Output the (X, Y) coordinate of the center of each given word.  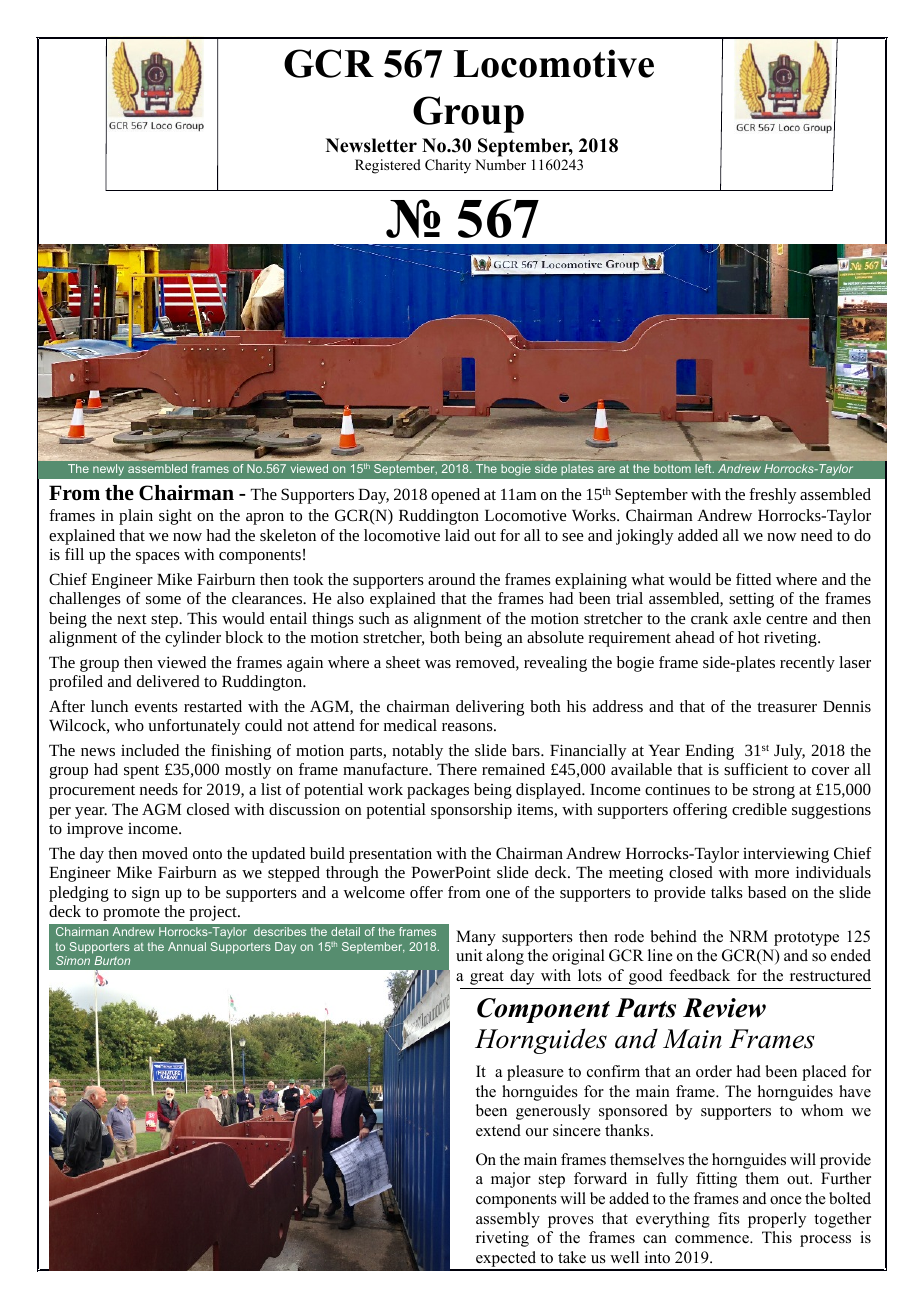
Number (500, 164)
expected (506, 1260)
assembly (508, 1220)
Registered (388, 166)
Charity (448, 166)
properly (777, 1220)
